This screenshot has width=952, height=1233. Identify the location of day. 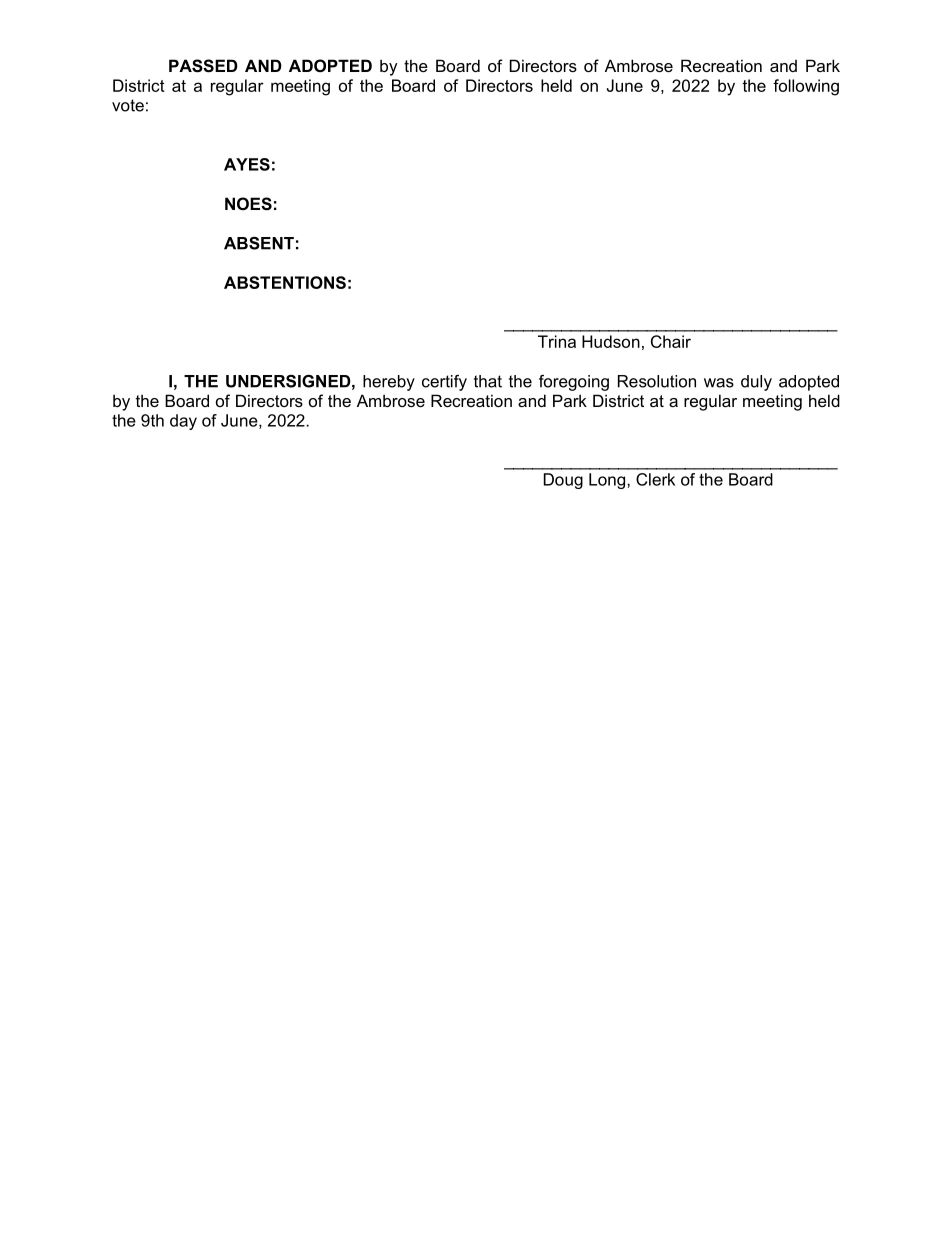
(183, 422).
